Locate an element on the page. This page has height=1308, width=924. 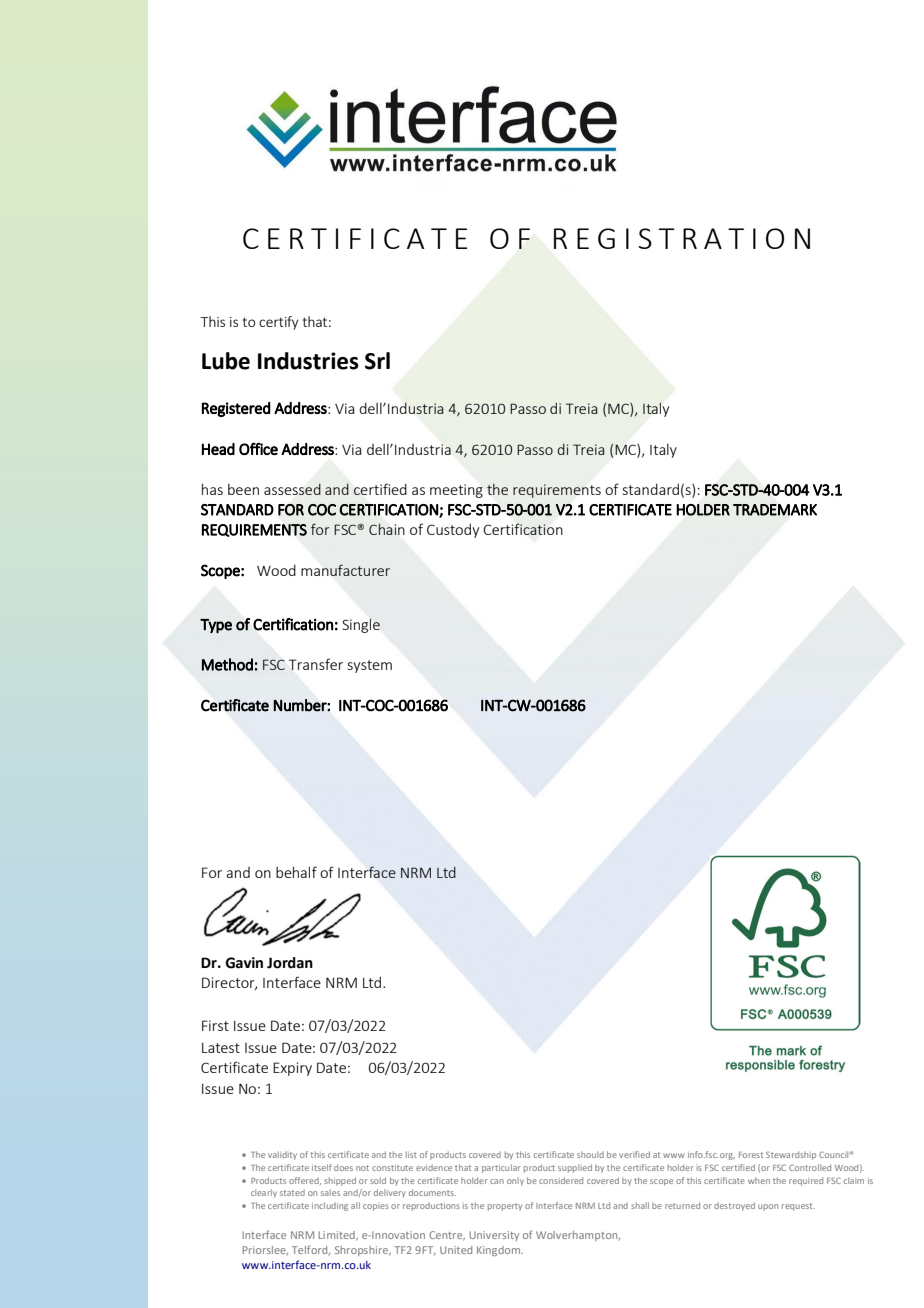
stated is located at coordinates (292, 1192).
